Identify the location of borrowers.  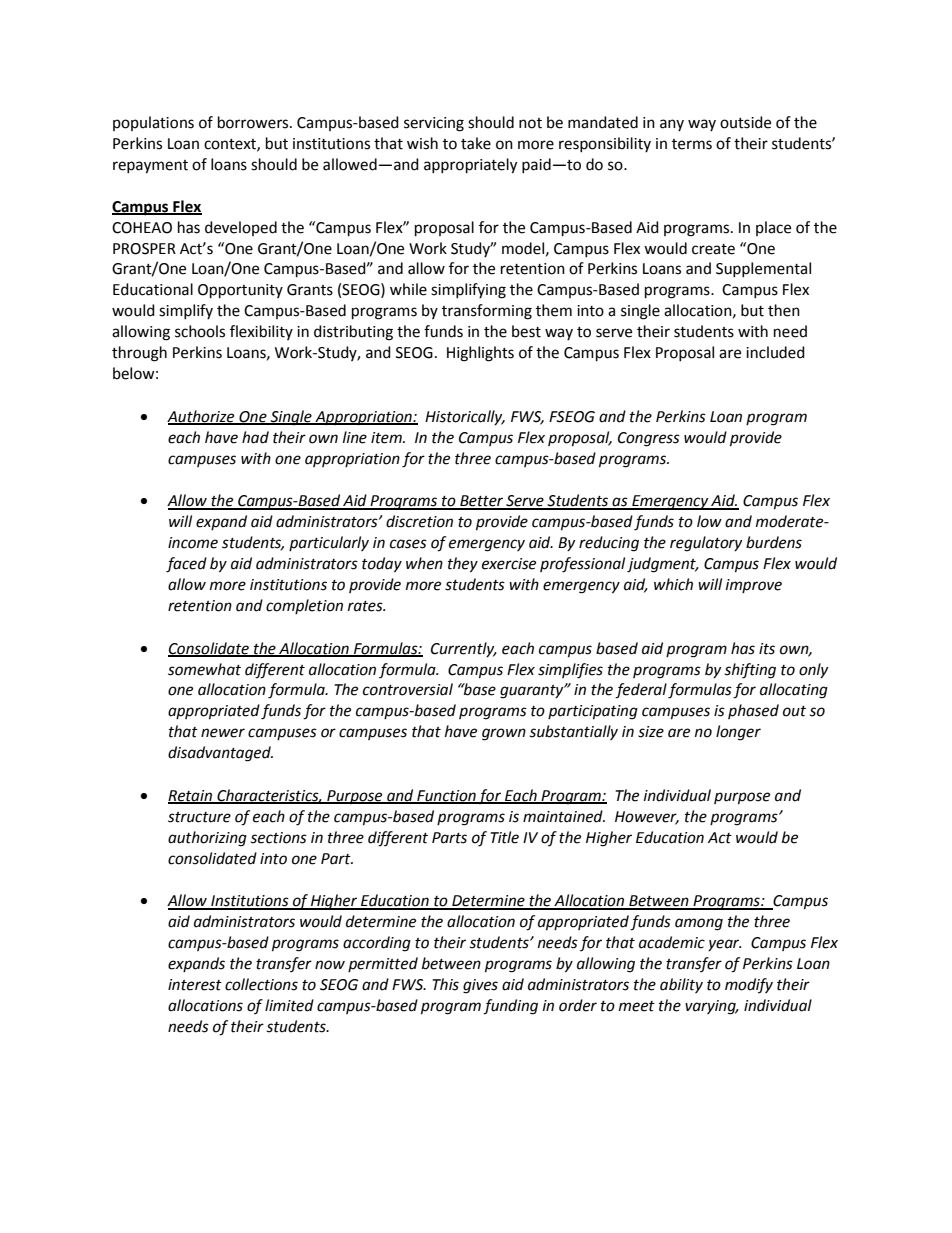
(254, 122).
